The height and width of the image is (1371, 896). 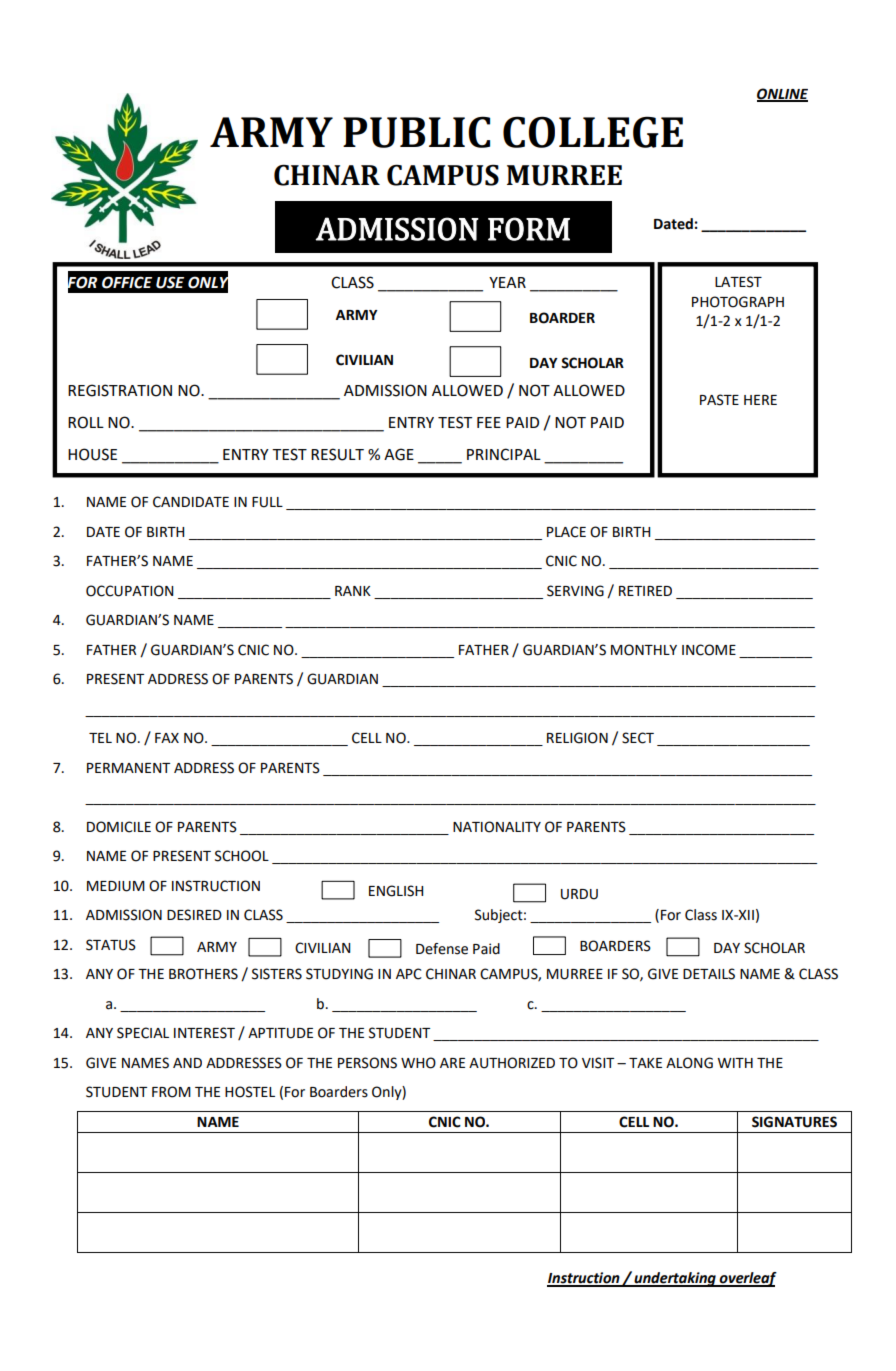 I want to click on OFFICE, so click(x=127, y=282).
